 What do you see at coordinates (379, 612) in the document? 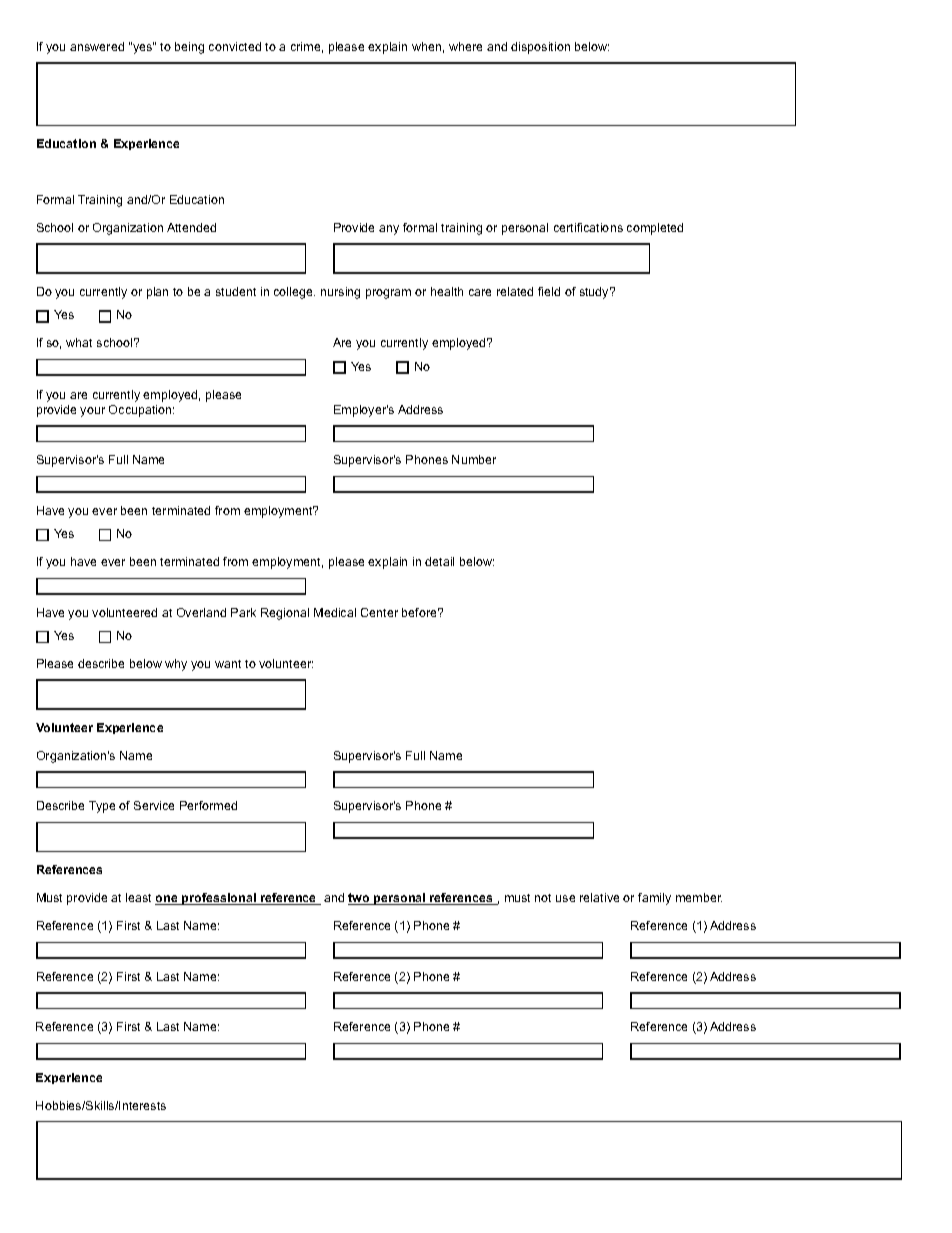
I see `Center` at bounding box center [379, 612].
